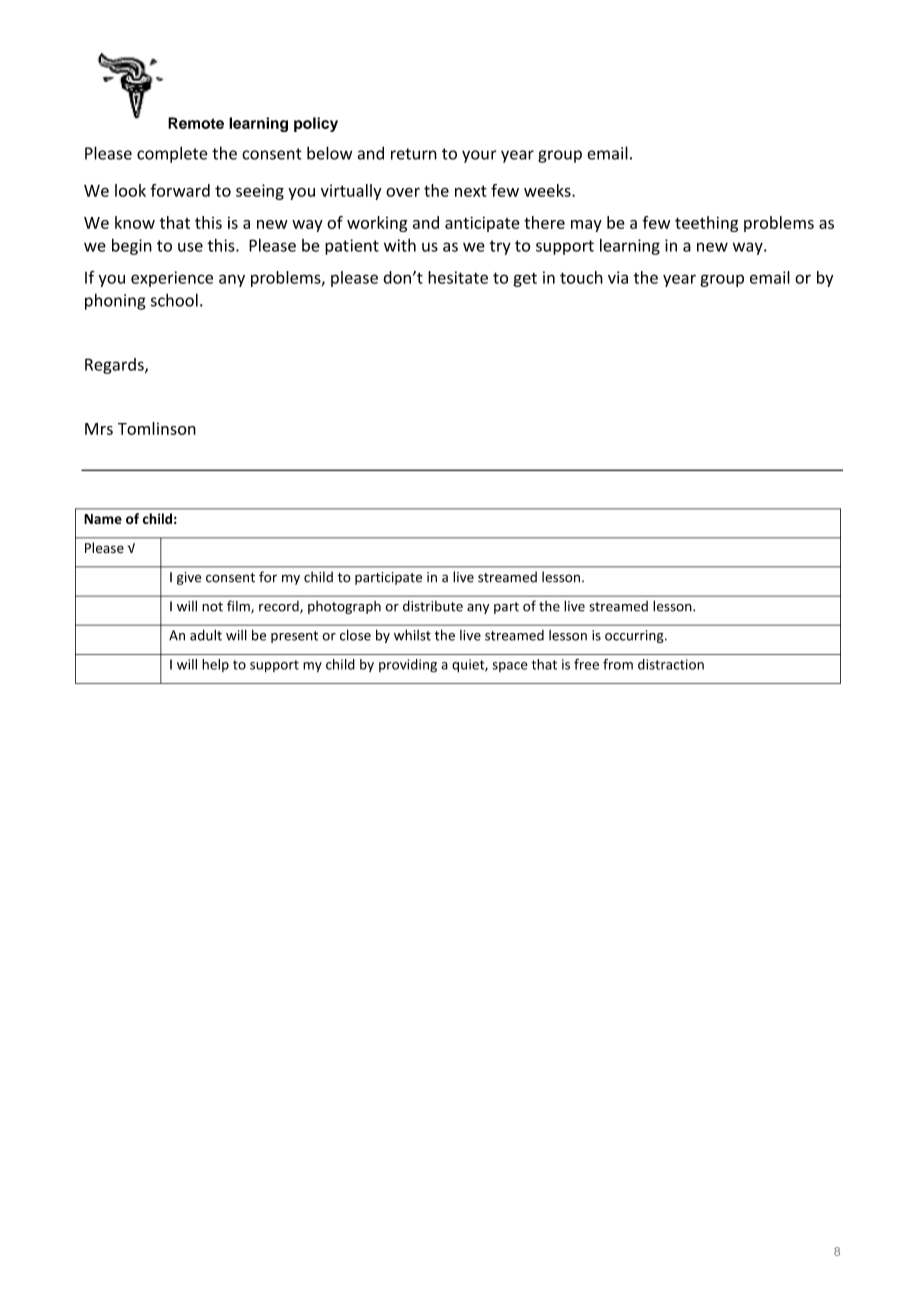 The height and width of the image is (1309, 924). I want to click on distribute, so click(433, 606).
